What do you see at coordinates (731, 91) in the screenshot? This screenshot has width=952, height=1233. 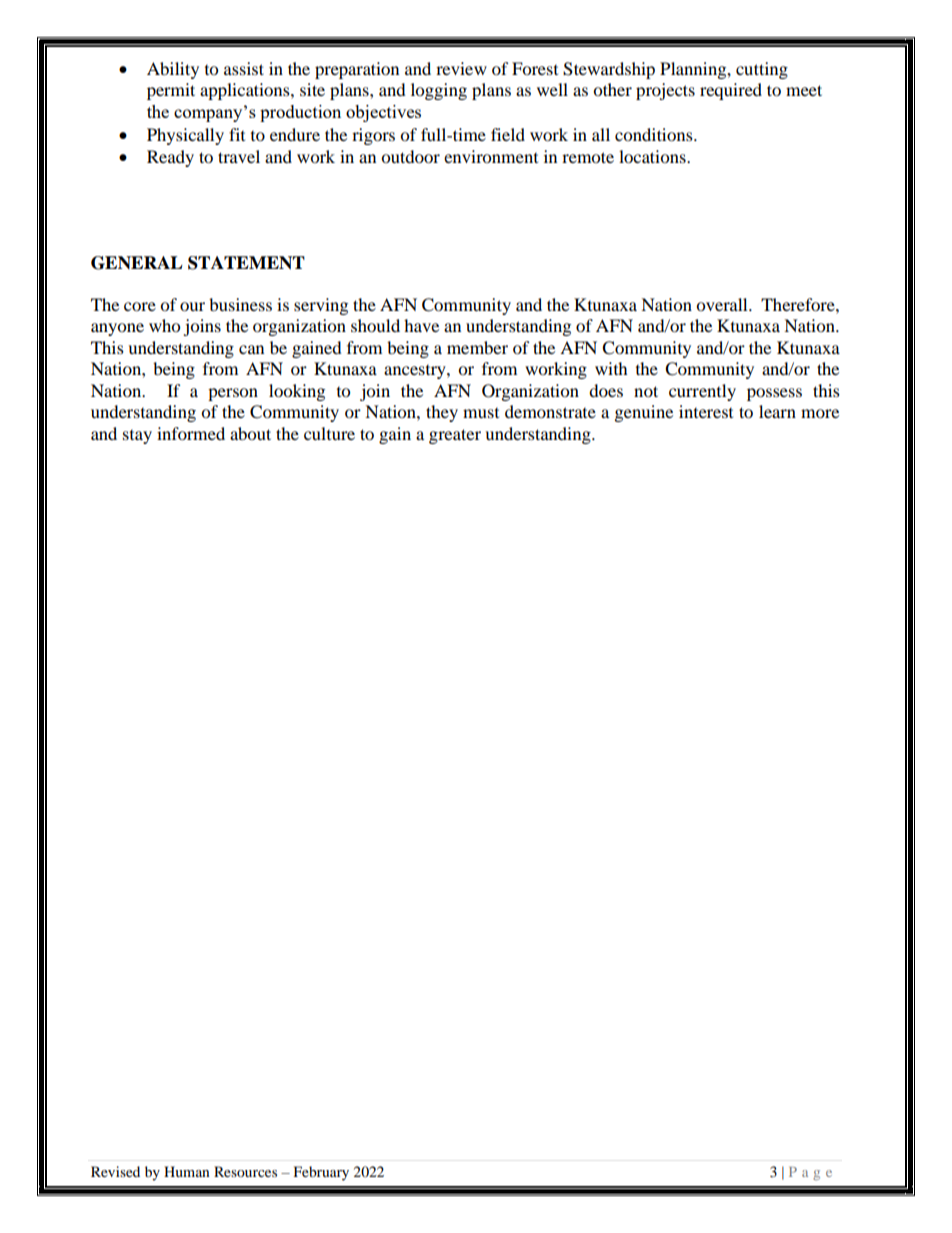 I see `required` at bounding box center [731, 91].
